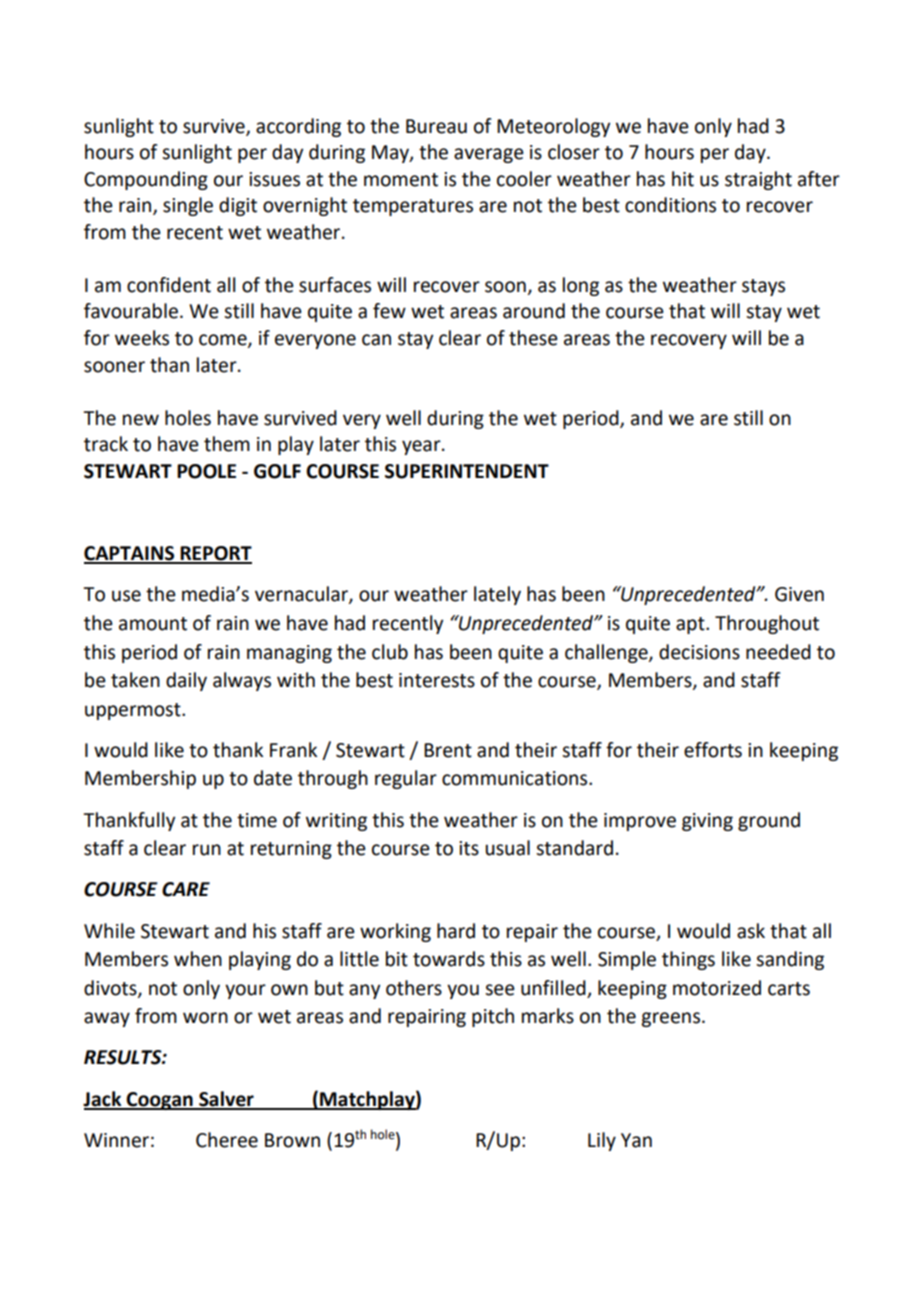 Image resolution: width=924 pixels, height=1308 pixels. Describe the element at coordinates (636, 1140) in the page. I see `Yan` at that location.
